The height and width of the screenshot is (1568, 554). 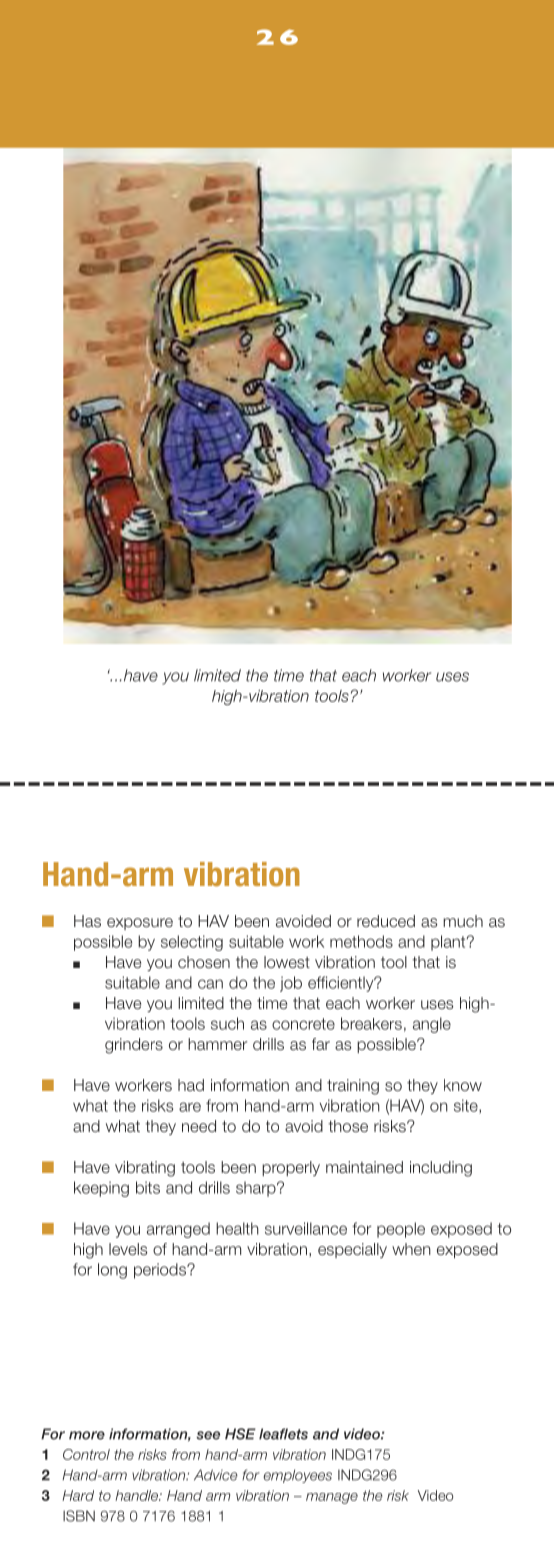 I want to click on lowest, so click(x=287, y=962).
